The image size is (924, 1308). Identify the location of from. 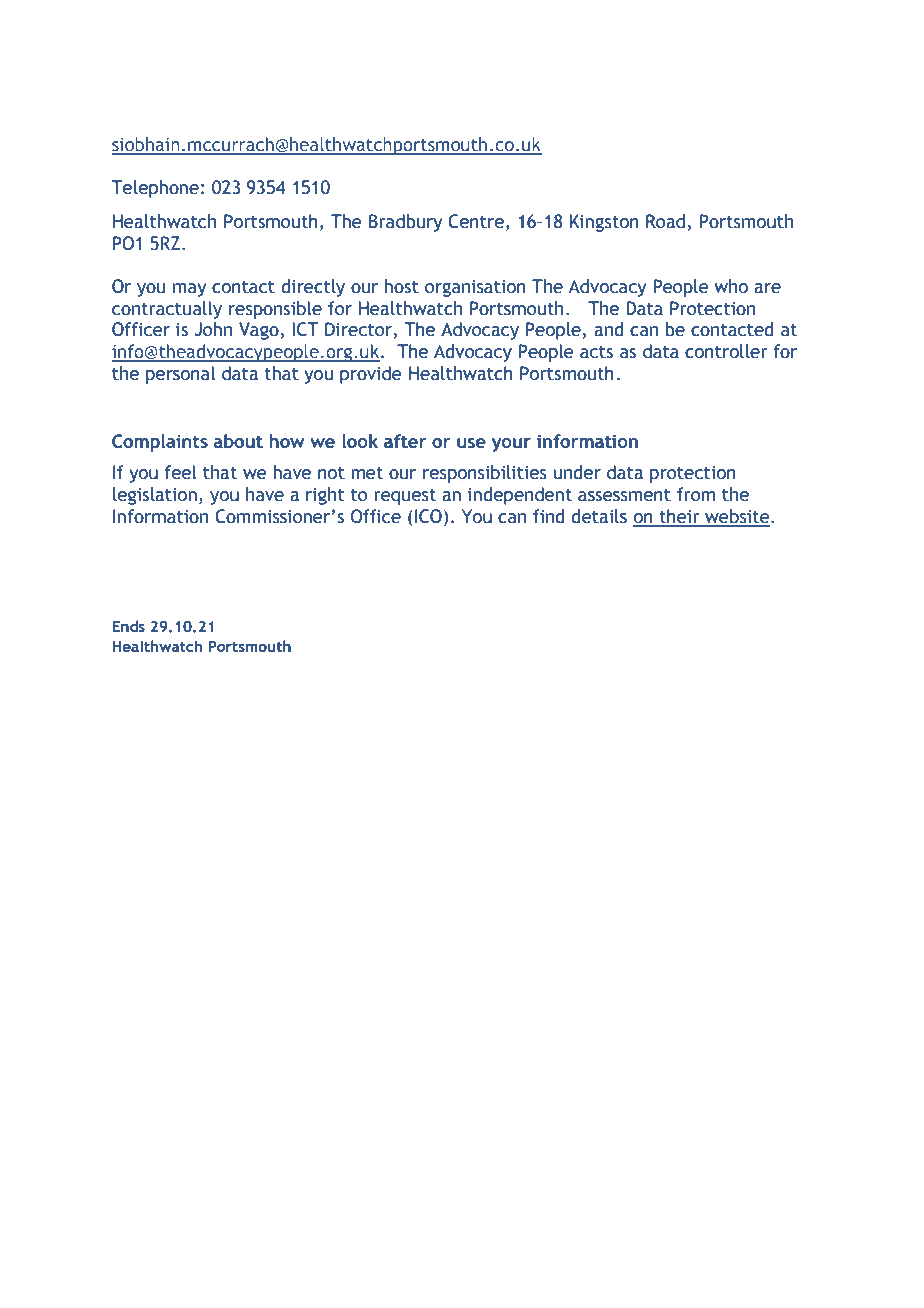
(696, 494).
